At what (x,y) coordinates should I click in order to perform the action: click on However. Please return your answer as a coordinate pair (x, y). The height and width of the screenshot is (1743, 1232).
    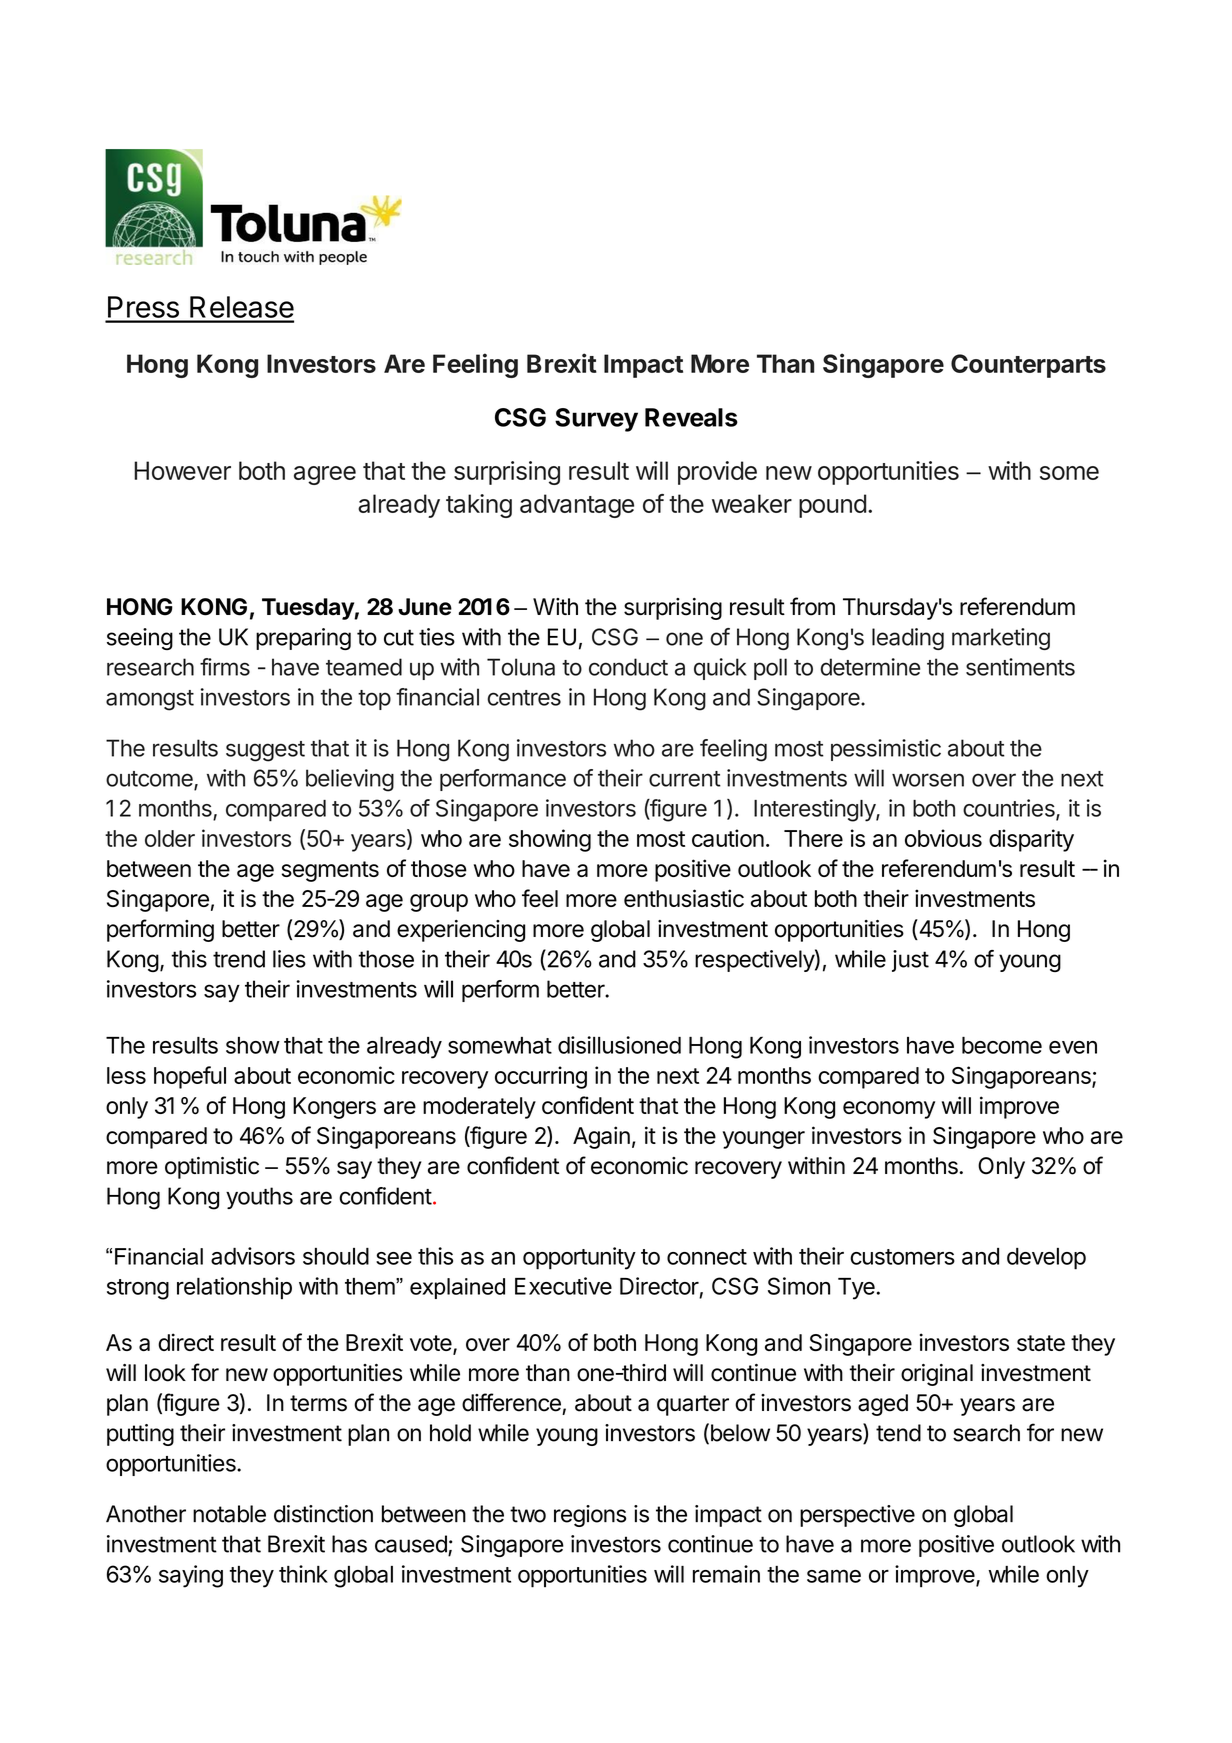
    Looking at the image, I should click on (182, 470).
